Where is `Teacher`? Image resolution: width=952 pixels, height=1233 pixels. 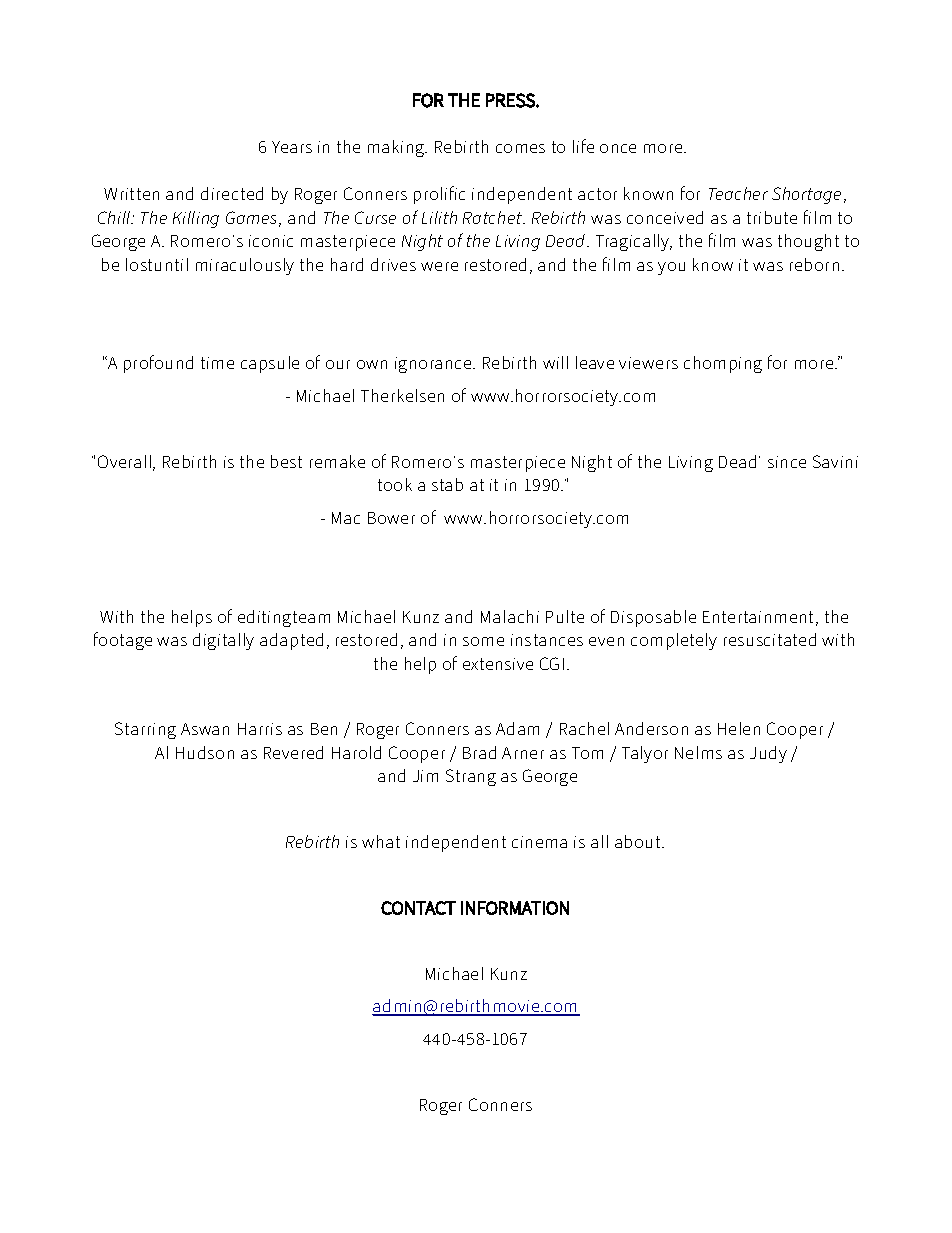 Teacher is located at coordinates (738, 193).
